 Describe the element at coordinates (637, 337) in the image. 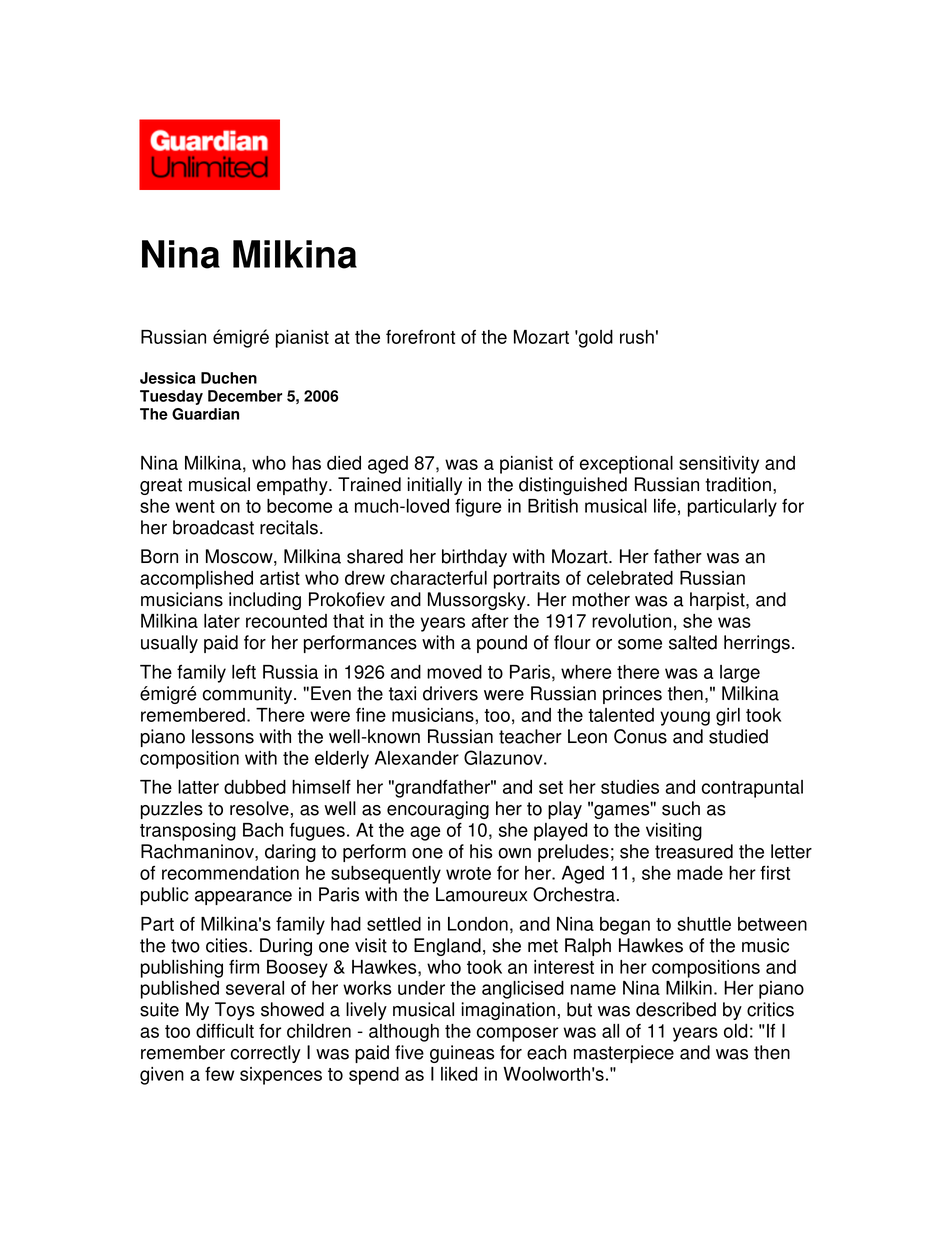

I see `rush` at that location.
